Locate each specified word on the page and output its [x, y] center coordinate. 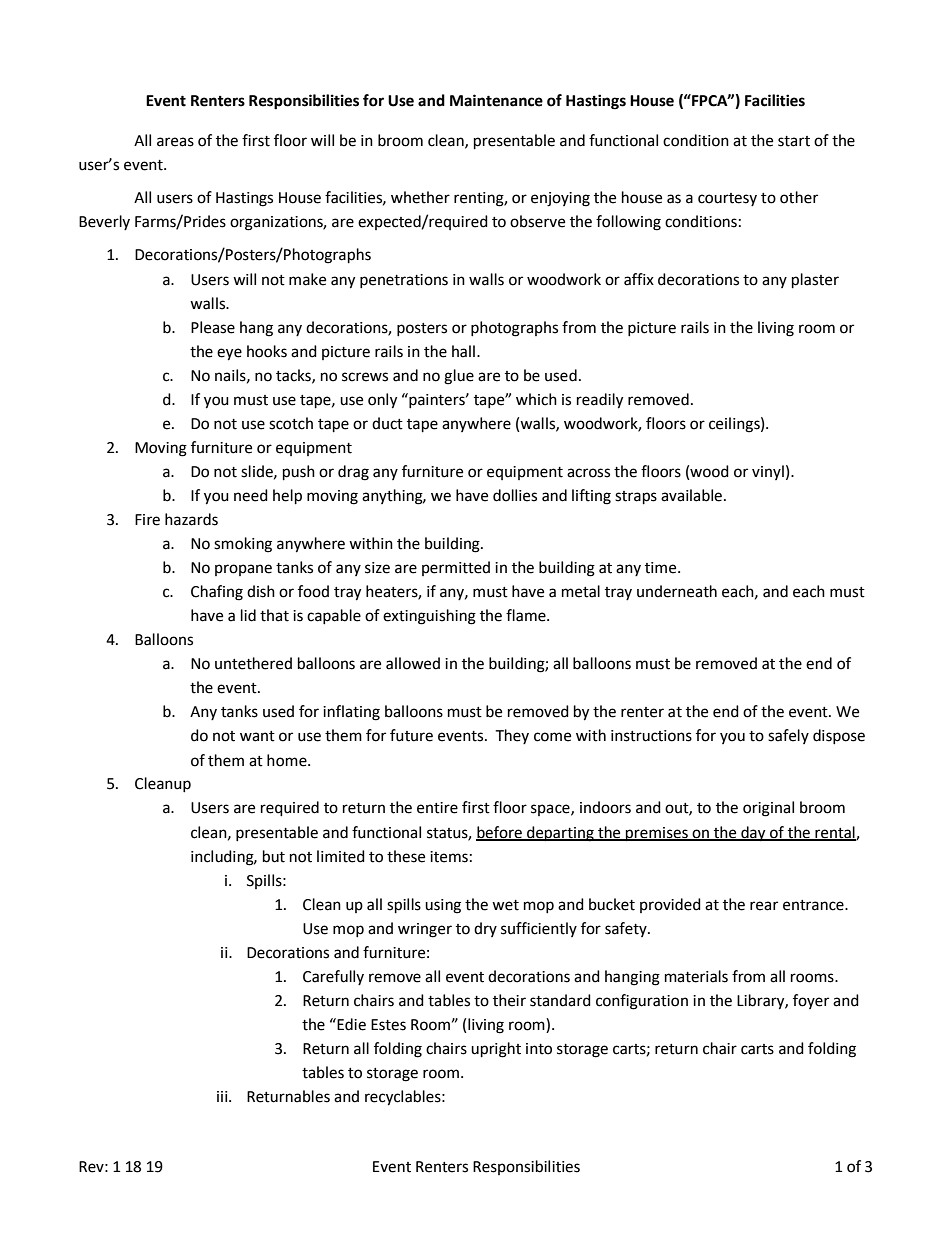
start [794, 141]
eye [229, 354]
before [500, 833]
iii [223, 1096]
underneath [677, 591]
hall [463, 351]
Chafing [217, 593]
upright [496, 1050]
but [274, 856]
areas [175, 142]
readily [600, 401]
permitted [456, 568]
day [753, 834]
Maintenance [496, 100]
